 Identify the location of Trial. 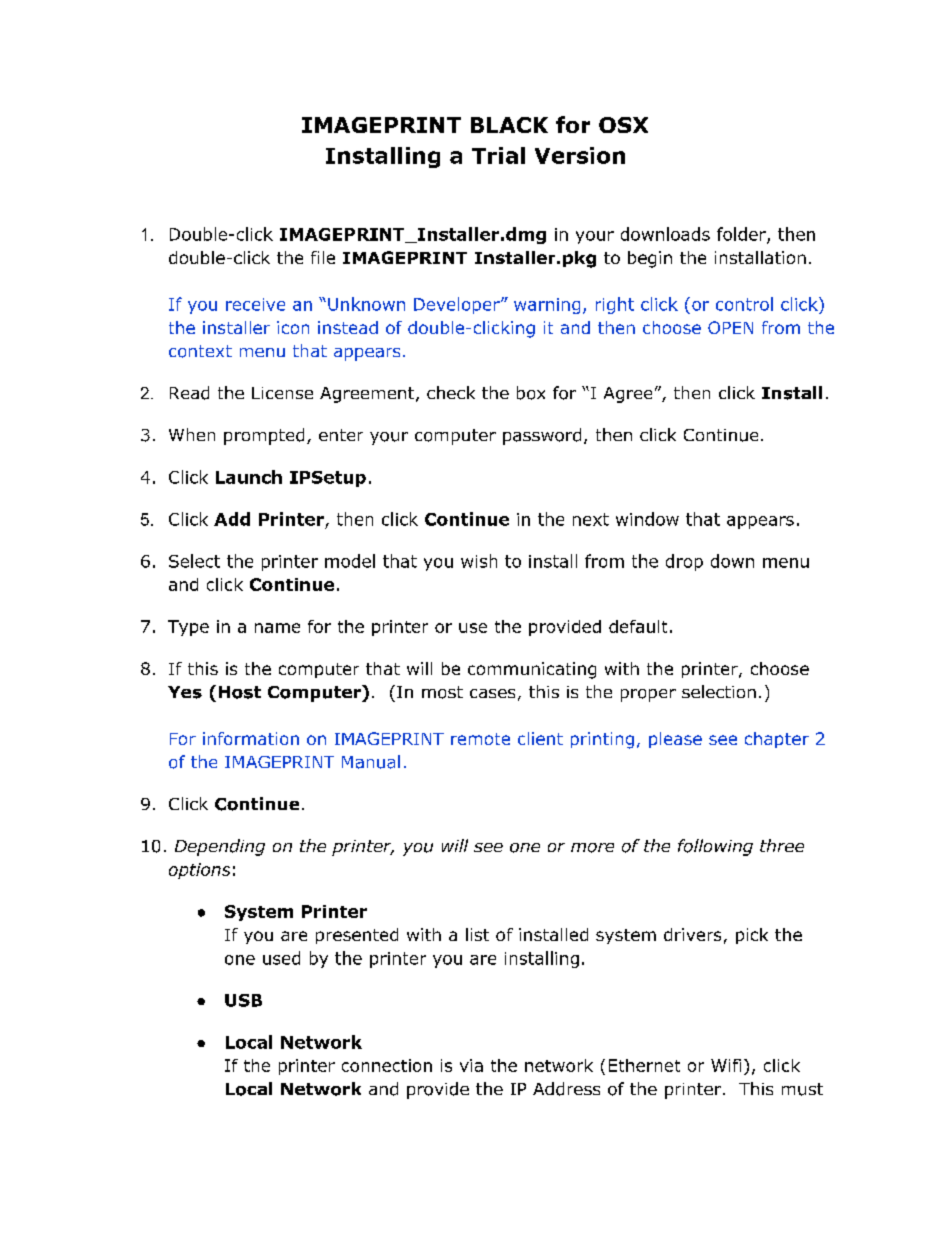
(498, 155).
